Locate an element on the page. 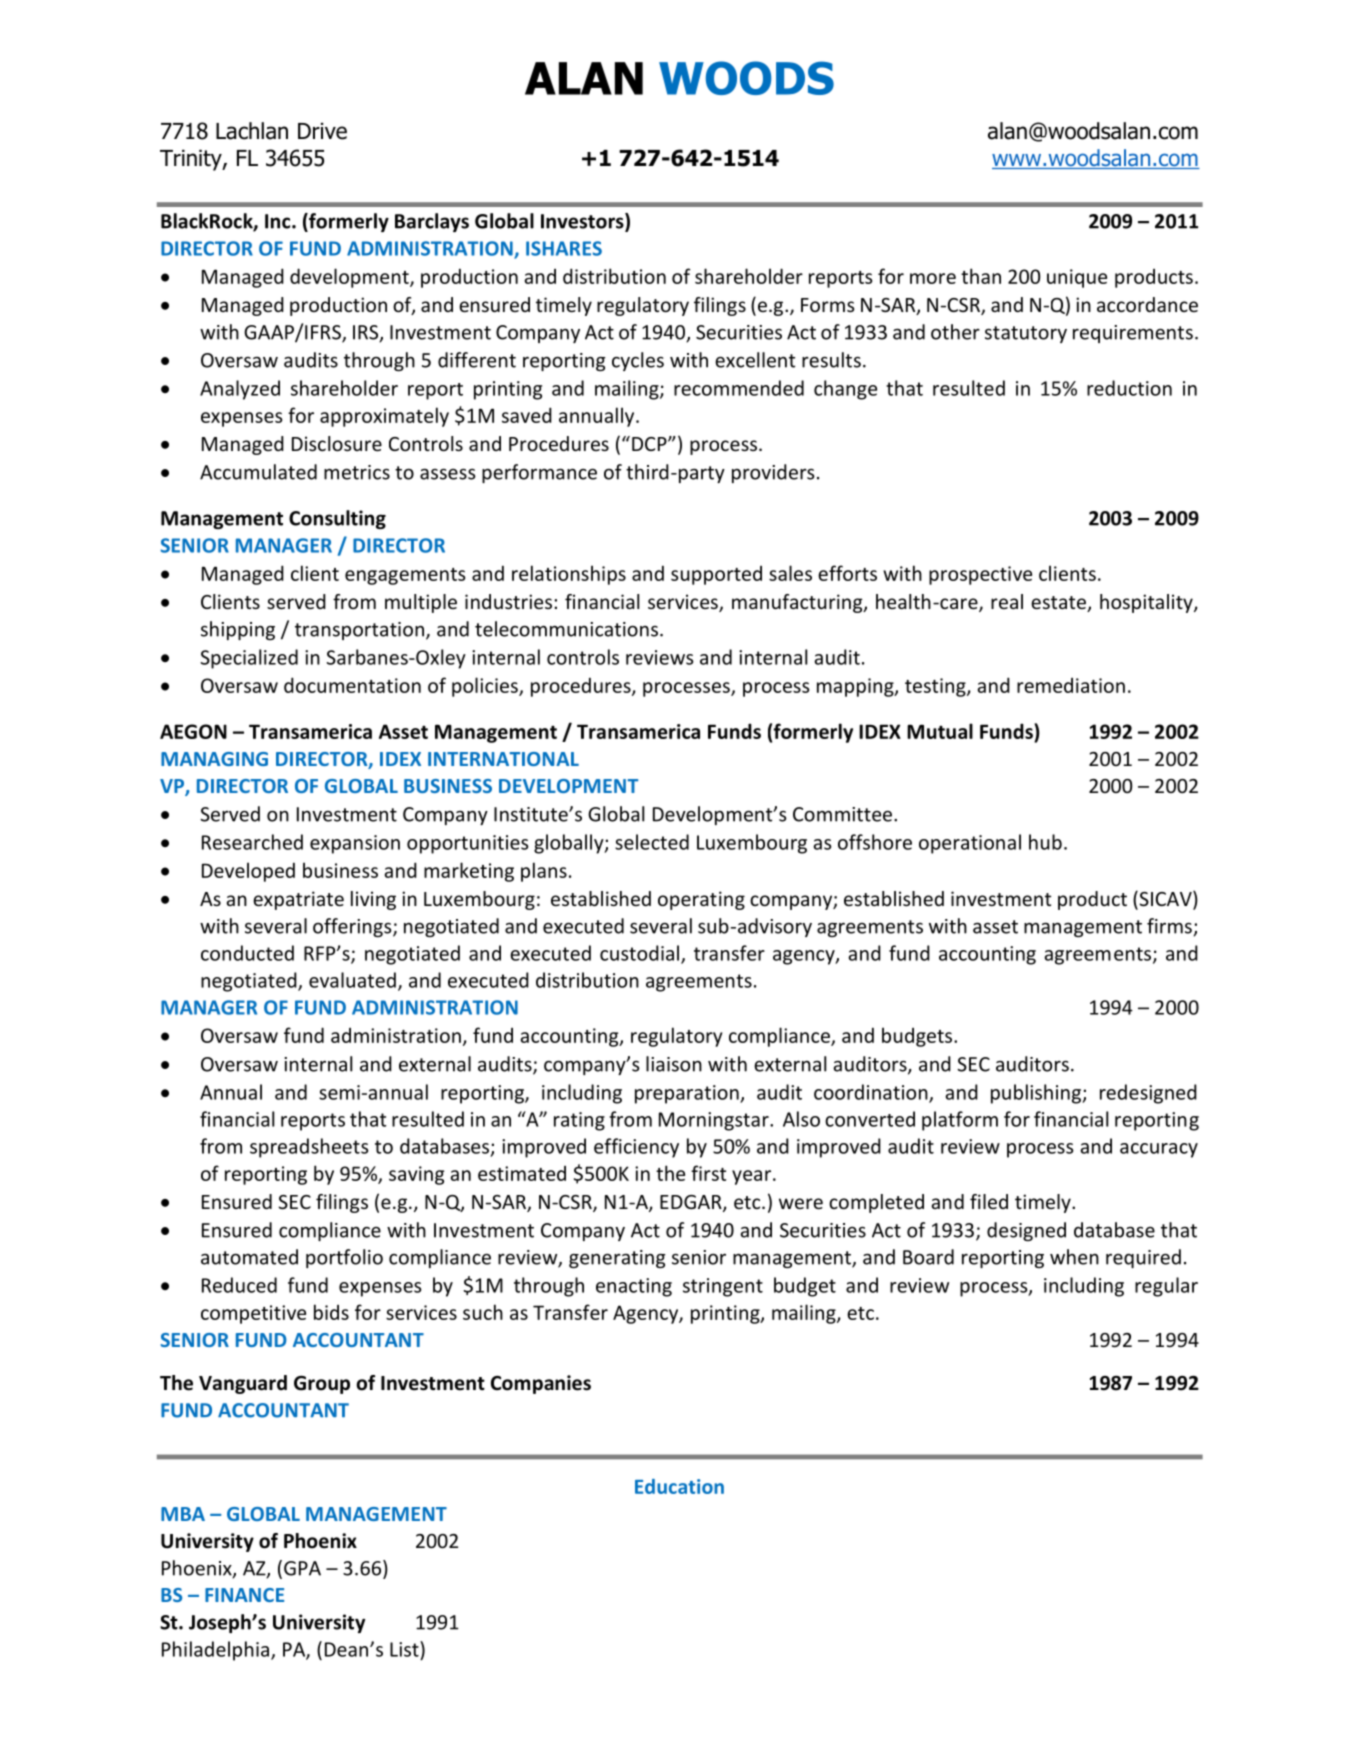 This image has width=1359, height=1758. enacting is located at coordinates (634, 1287).
